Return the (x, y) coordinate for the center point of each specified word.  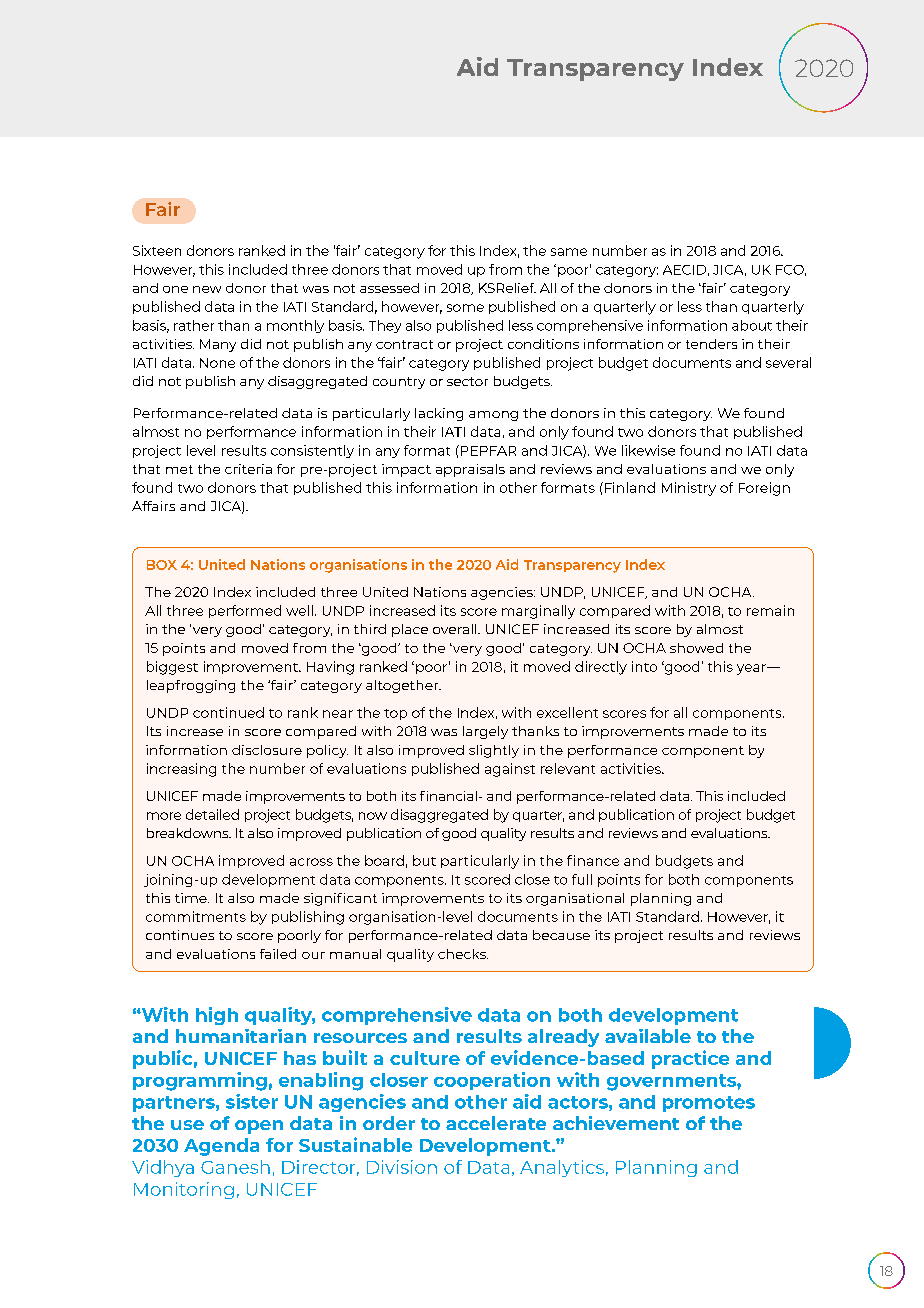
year (752, 669)
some (465, 308)
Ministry (689, 489)
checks (463, 954)
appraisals (470, 470)
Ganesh (235, 1167)
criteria (248, 469)
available (648, 1036)
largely (485, 732)
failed (278, 954)
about (752, 325)
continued (228, 712)
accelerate (496, 1123)
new (207, 289)
